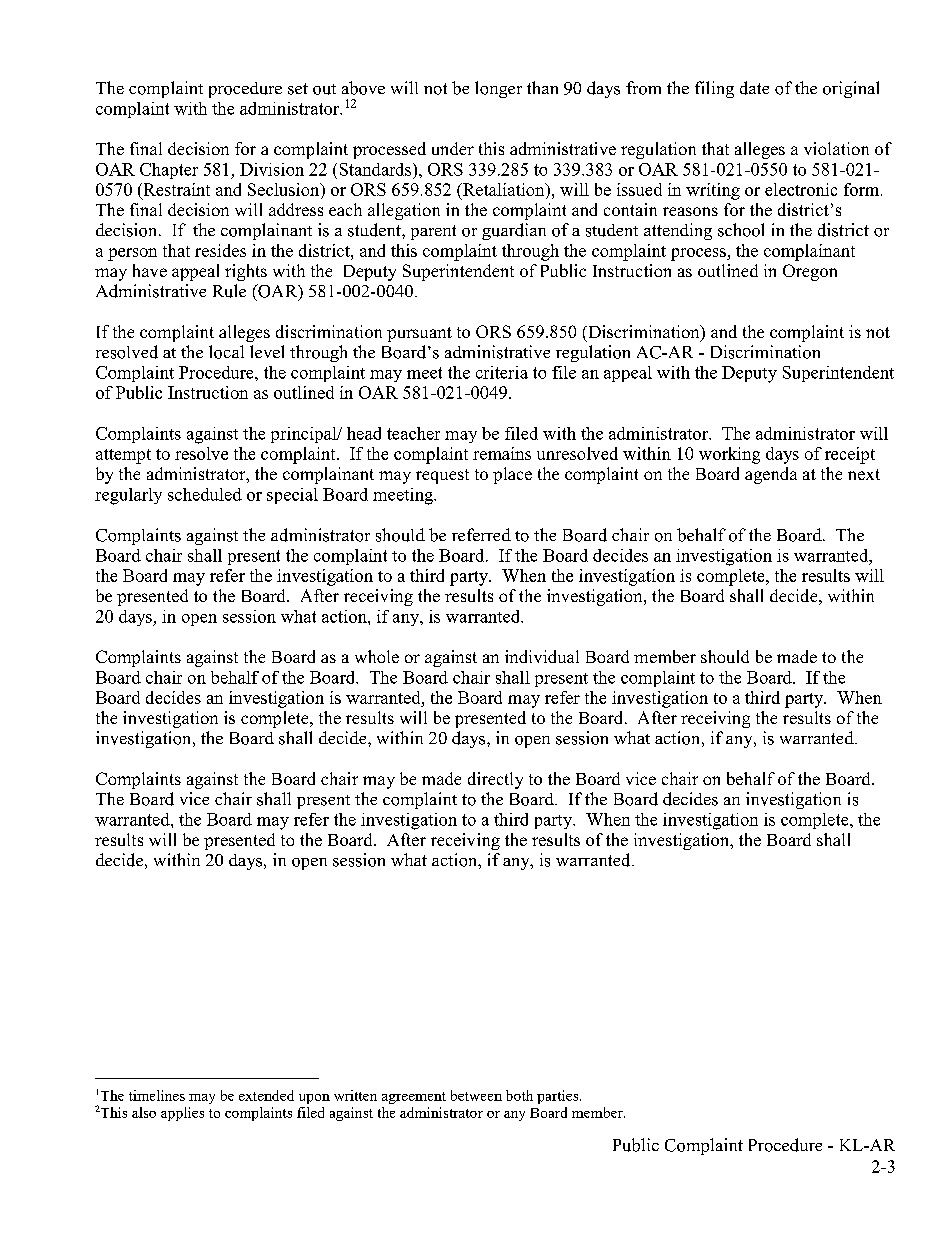 Image resolution: width=952 pixels, height=1233 pixels. I want to click on Chapter, so click(169, 171).
